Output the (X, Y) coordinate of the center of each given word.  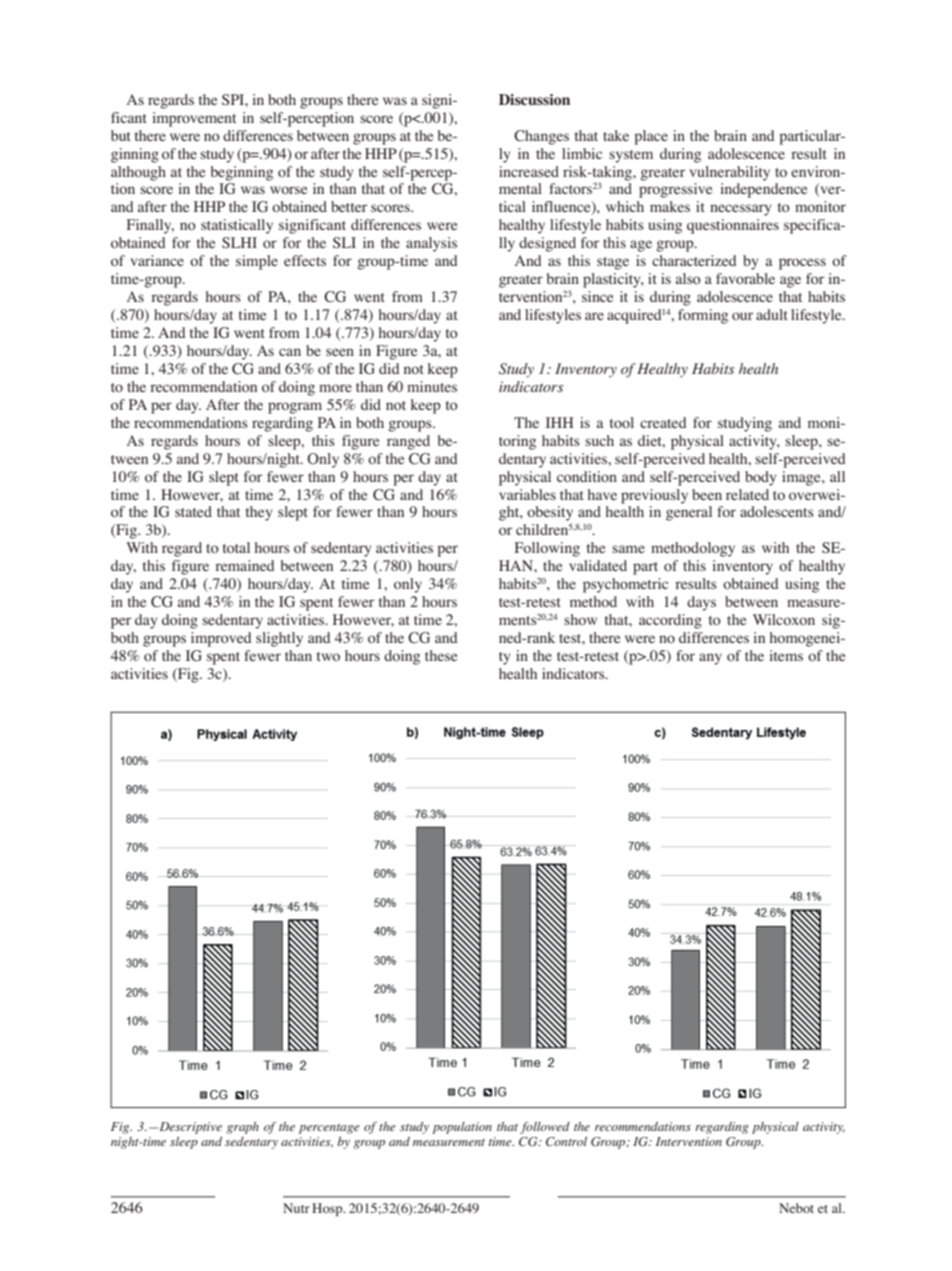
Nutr (296, 1208)
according (670, 621)
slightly (279, 639)
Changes (541, 137)
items (786, 655)
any (710, 659)
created (663, 422)
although (138, 173)
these (441, 655)
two (328, 656)
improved (221, 639)
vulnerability (730, 173)
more (335, 388)
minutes (432, 386)
